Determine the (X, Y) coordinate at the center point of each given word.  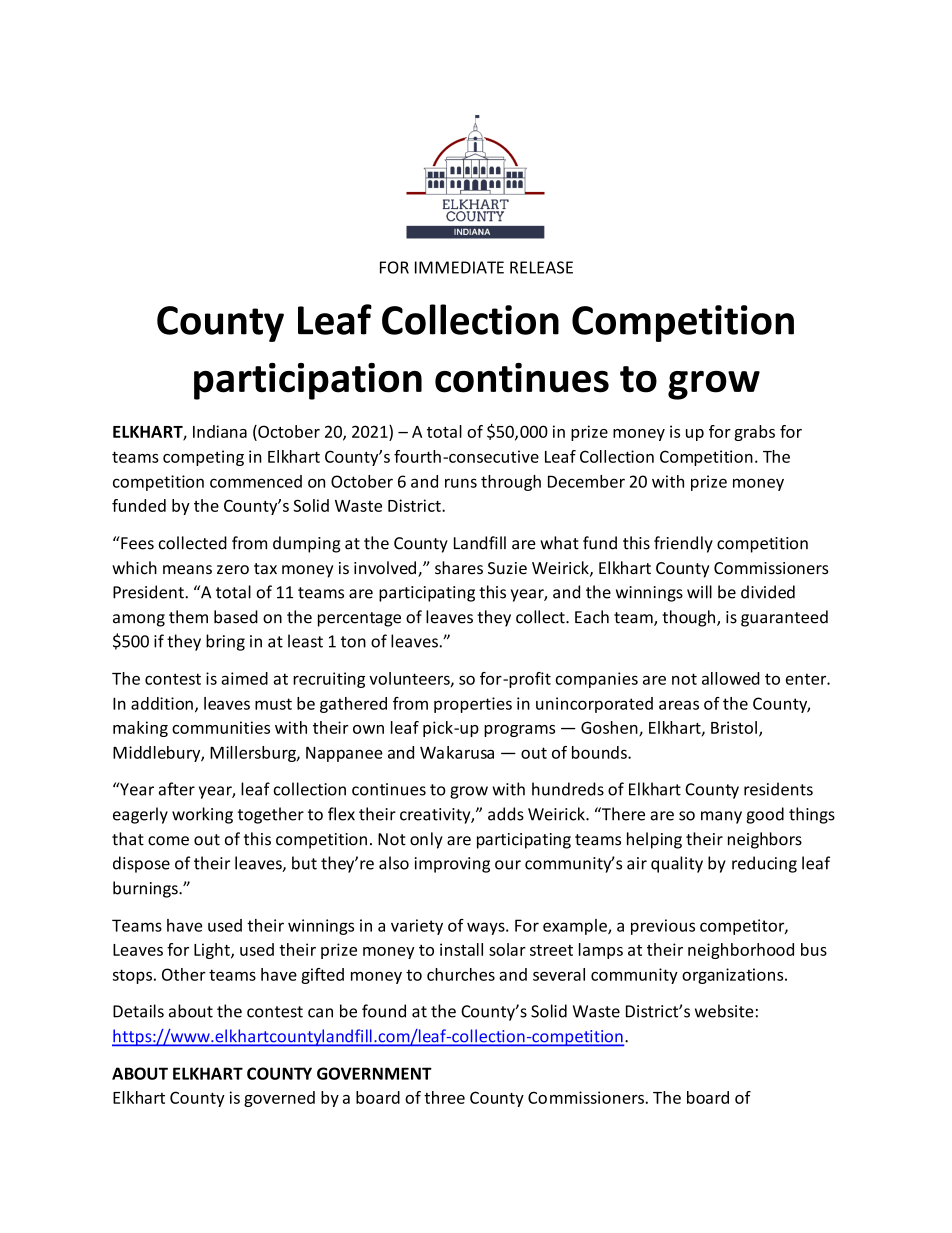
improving (452, 865)
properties (473, 705)
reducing (764, 864)
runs (461, 483)
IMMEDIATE (459, 267)
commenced (256, 481)
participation (308, 381)
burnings (146, 889)
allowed (731, 678)
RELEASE (541, 267)
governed (279, 1099)
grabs (754, 433)
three (444, 1097)
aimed (244, 678)
